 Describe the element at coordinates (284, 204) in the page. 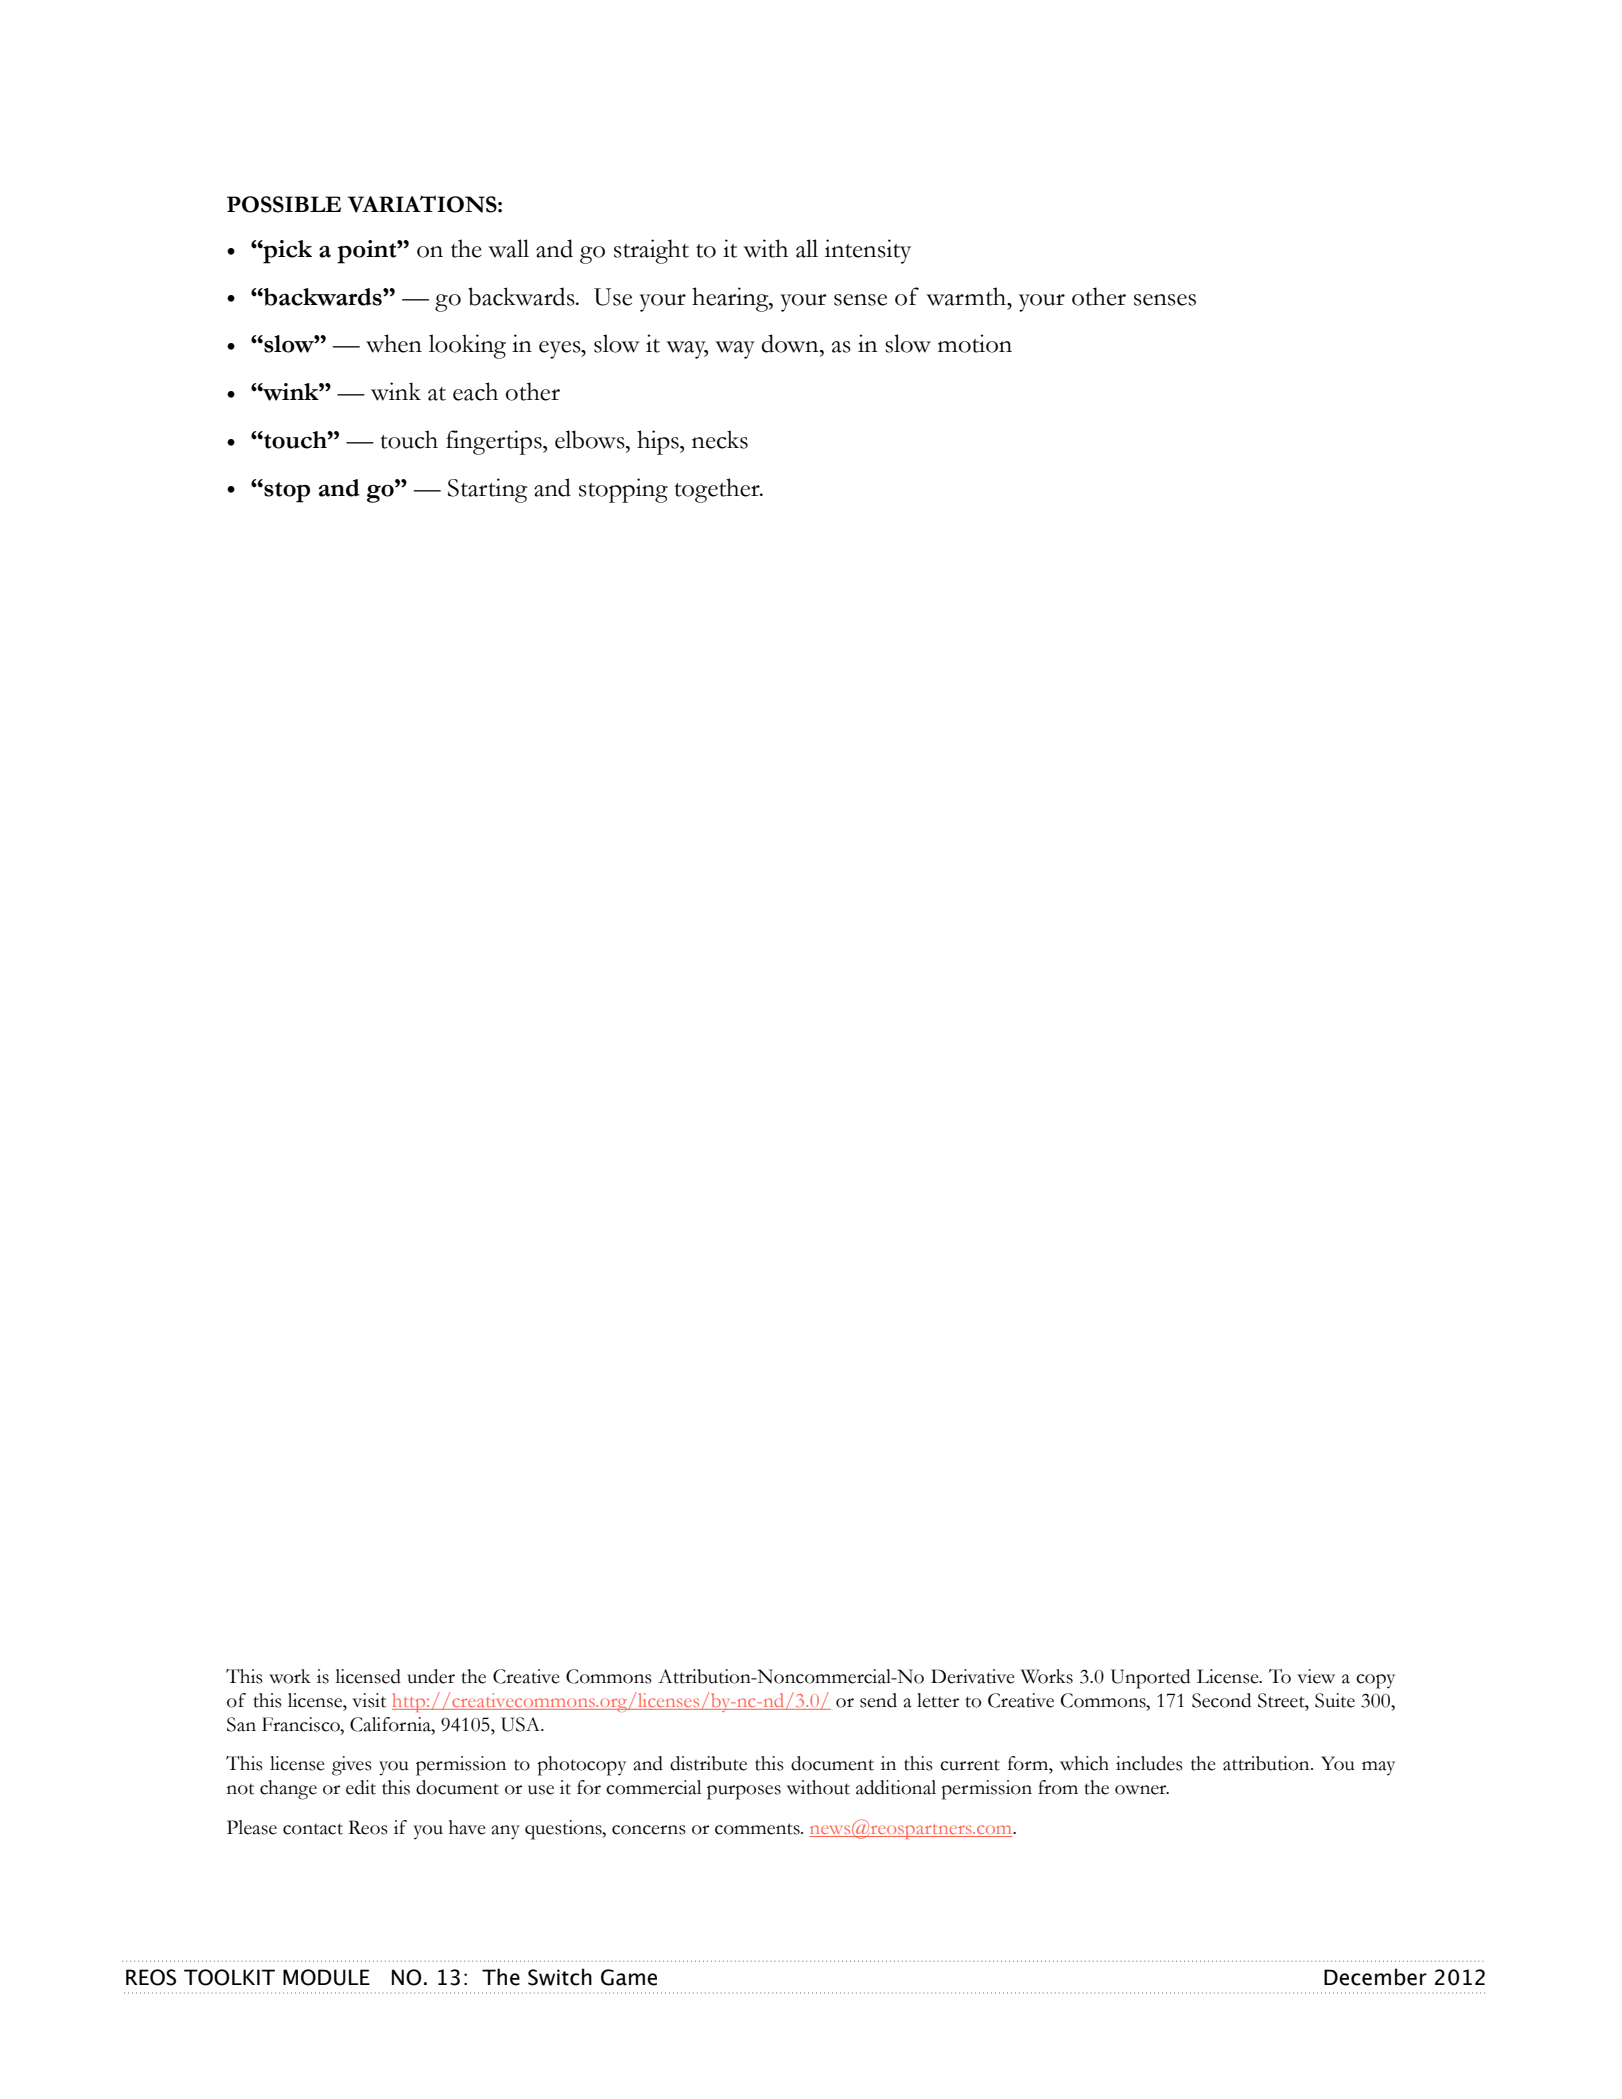

I see `POSSIBLE` at that location.
